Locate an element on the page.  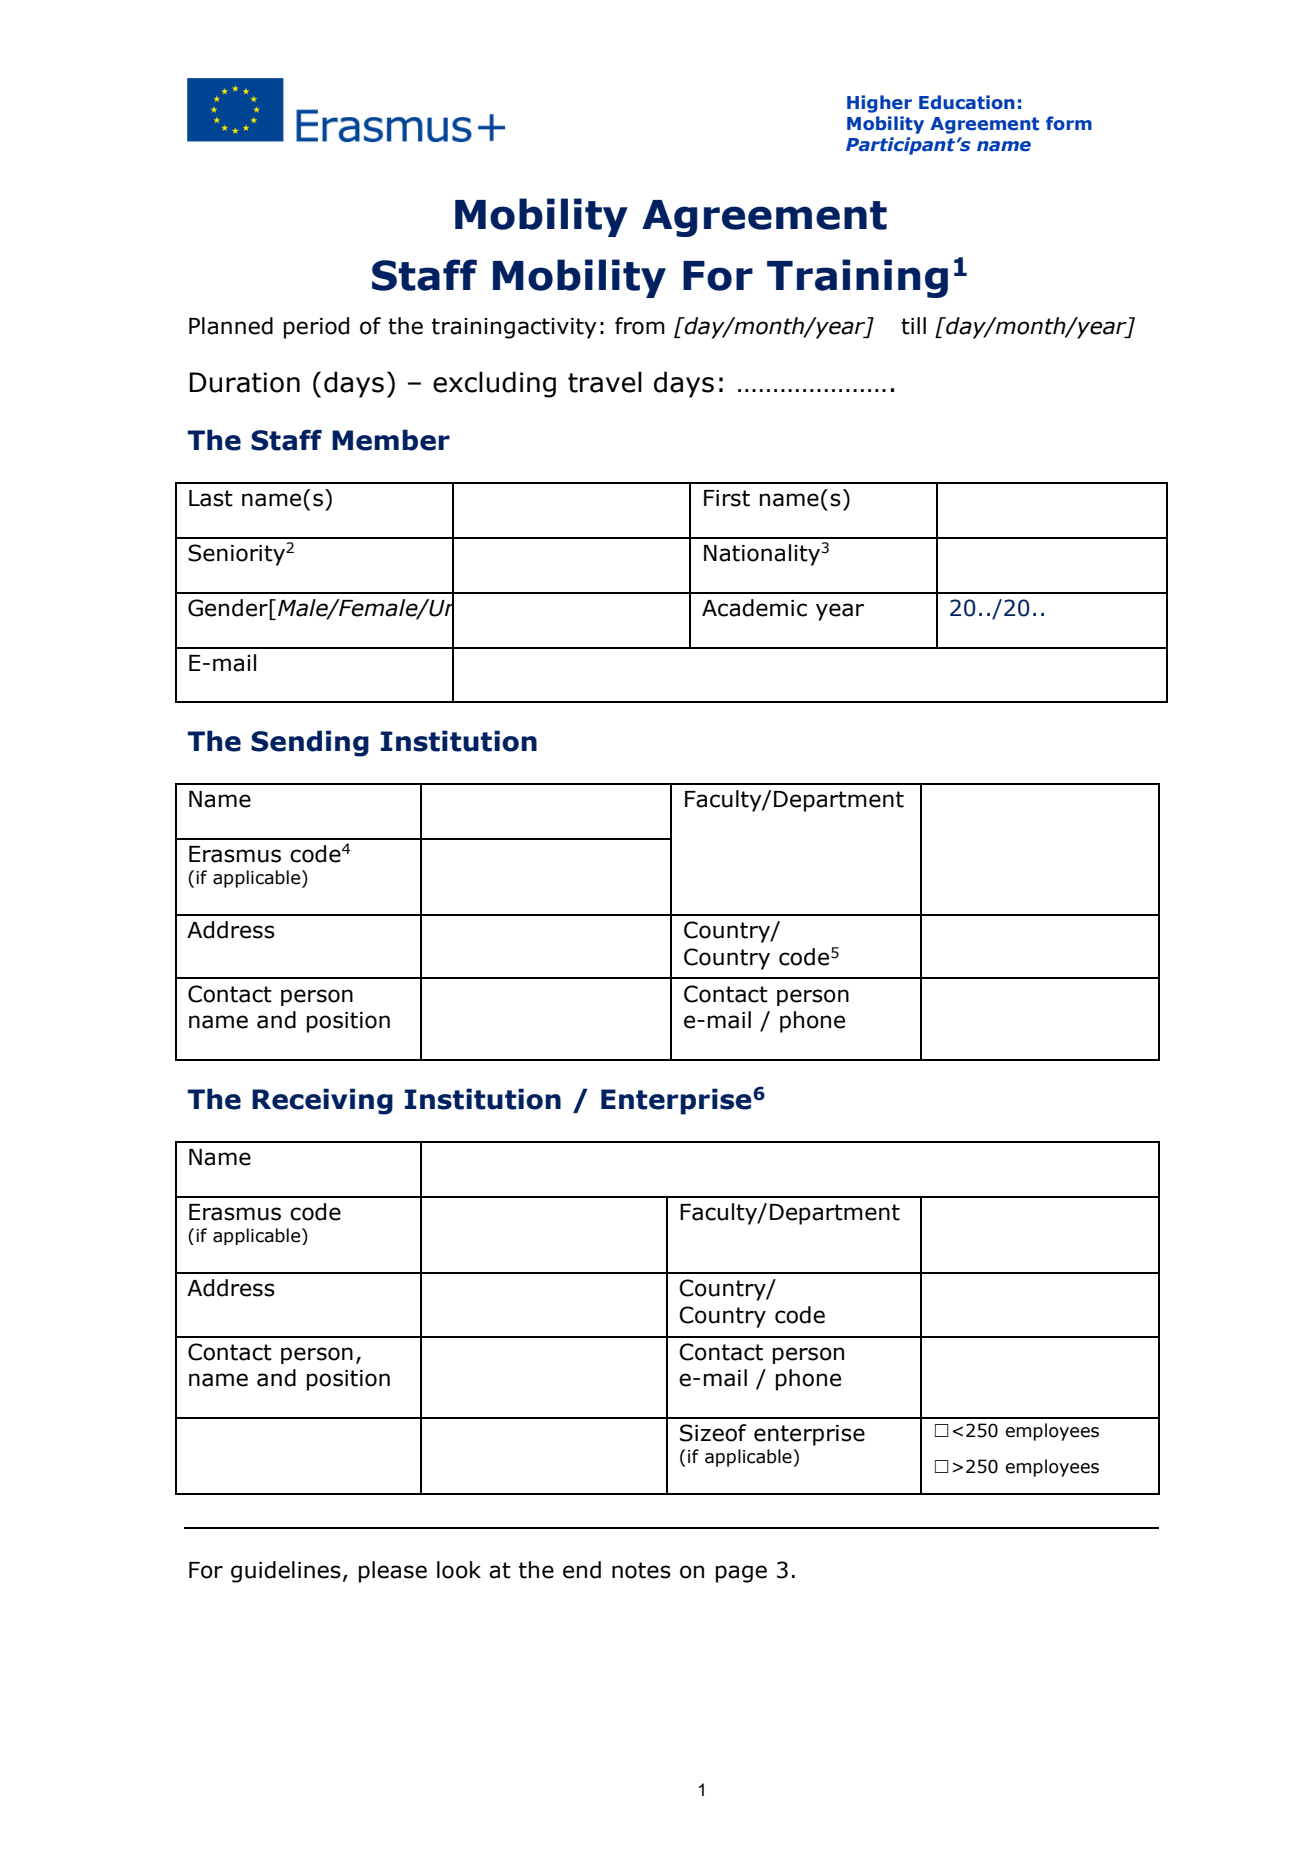
period is located at coordinates (316, 328).
